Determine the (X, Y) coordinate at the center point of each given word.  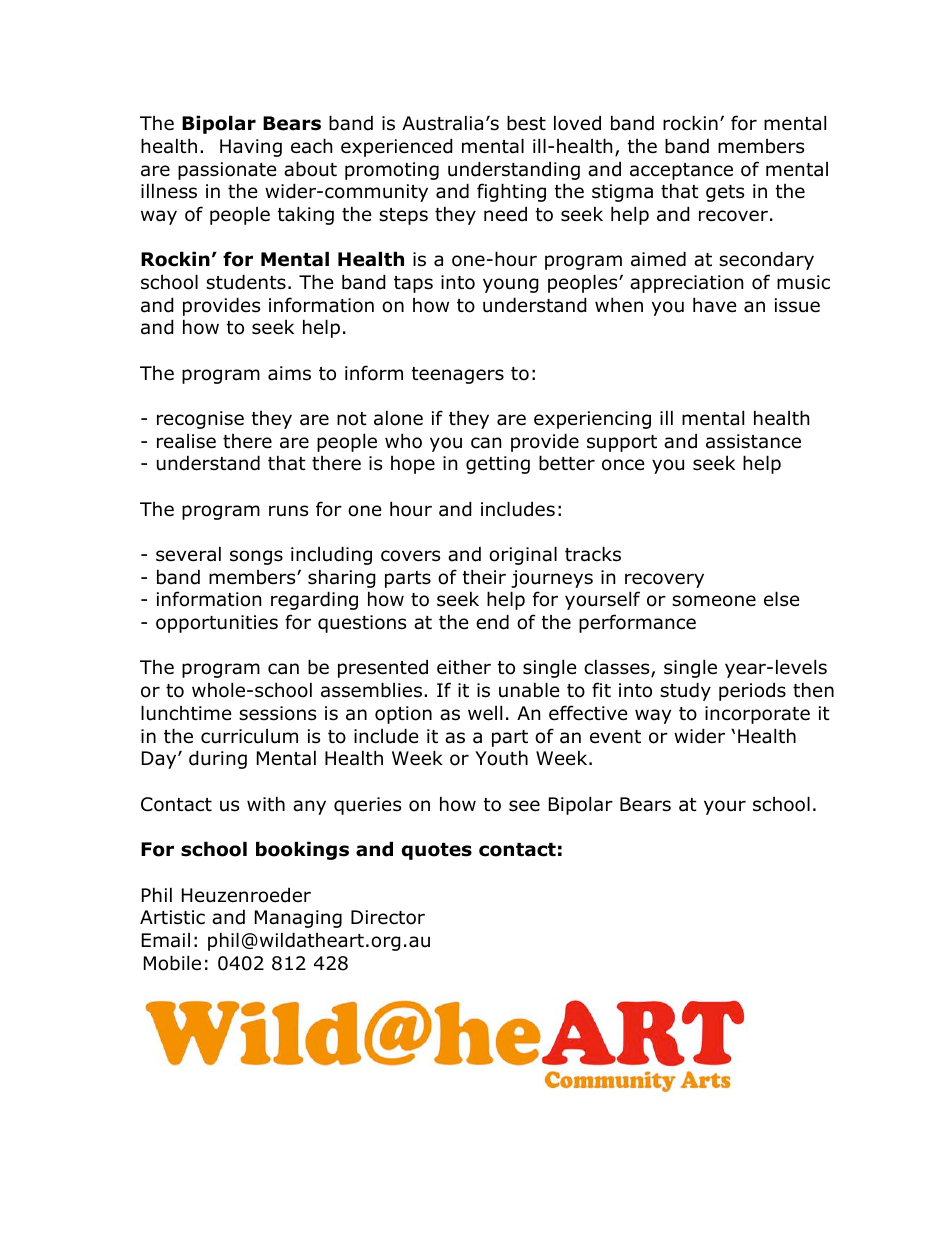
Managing (298, 919)
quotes (437, 851)
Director (388, 917)
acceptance (681, 171)
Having (251, 148)
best (526, 123)
